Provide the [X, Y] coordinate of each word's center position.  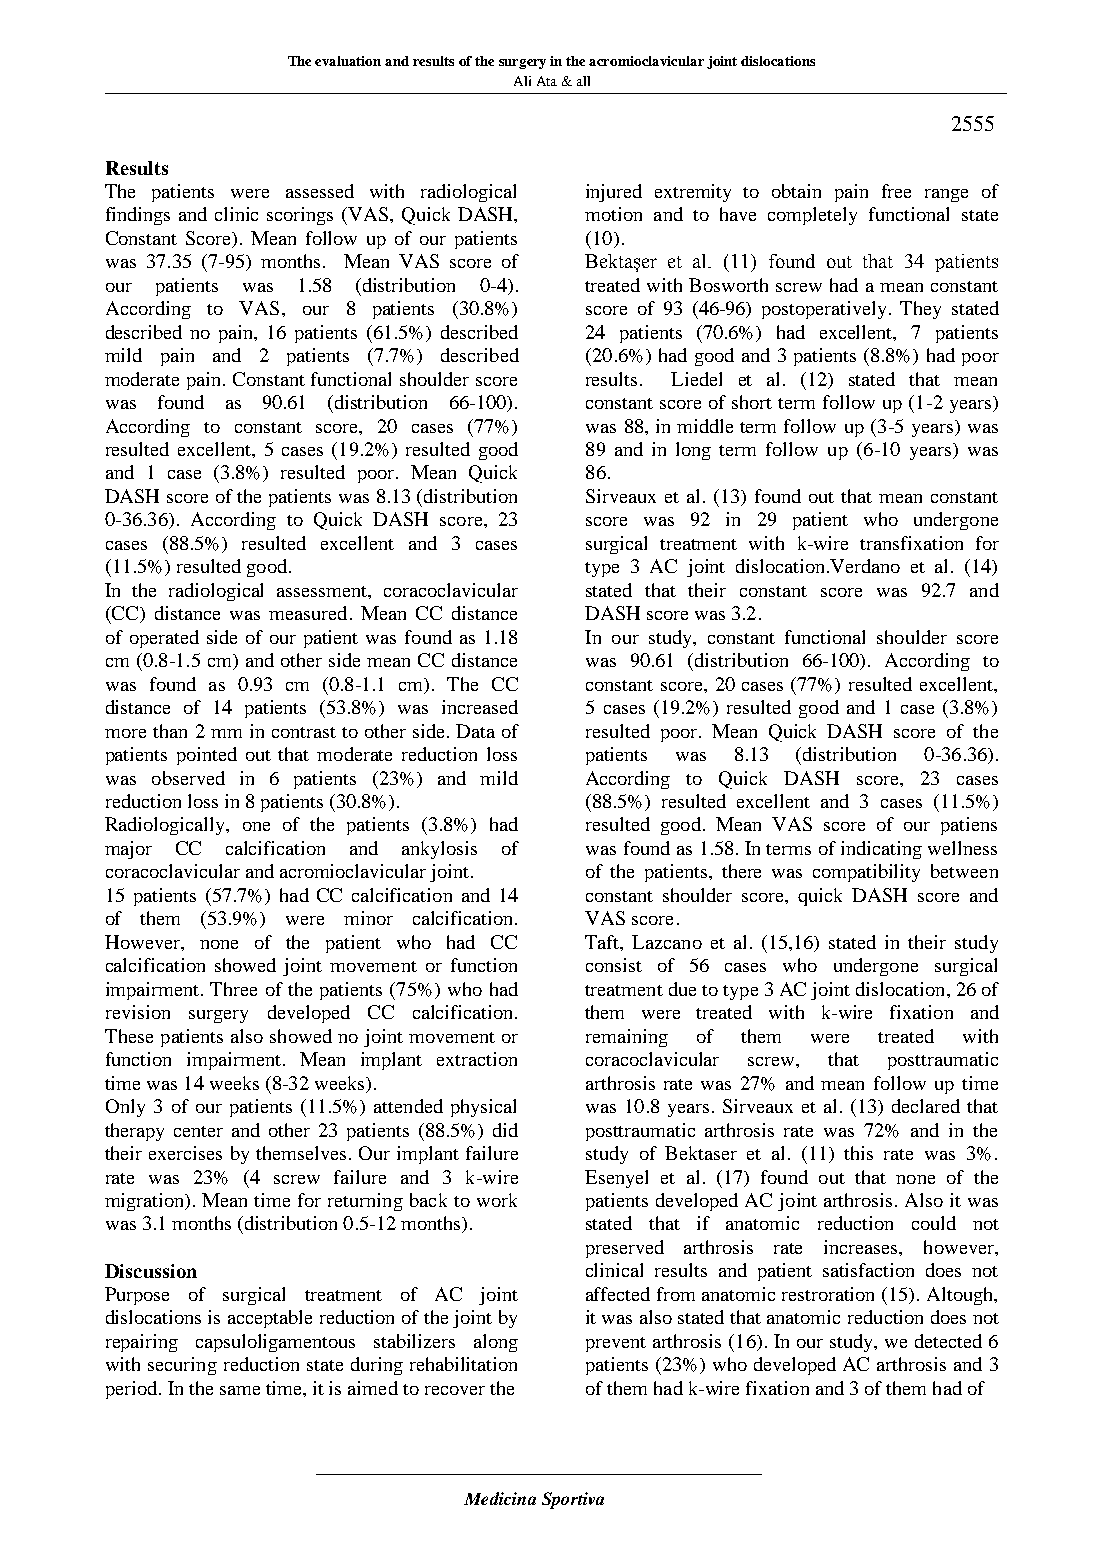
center [198, 1131]
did [505, 1130]
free [896, 191]
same [240, 1390]
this [858, 1153]
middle [705, 426]
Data [475, 731]
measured [308, 613]
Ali [522, 81]
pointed [207, 756]
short [752, 402]
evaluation [348, 61]
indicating [881, 850]
